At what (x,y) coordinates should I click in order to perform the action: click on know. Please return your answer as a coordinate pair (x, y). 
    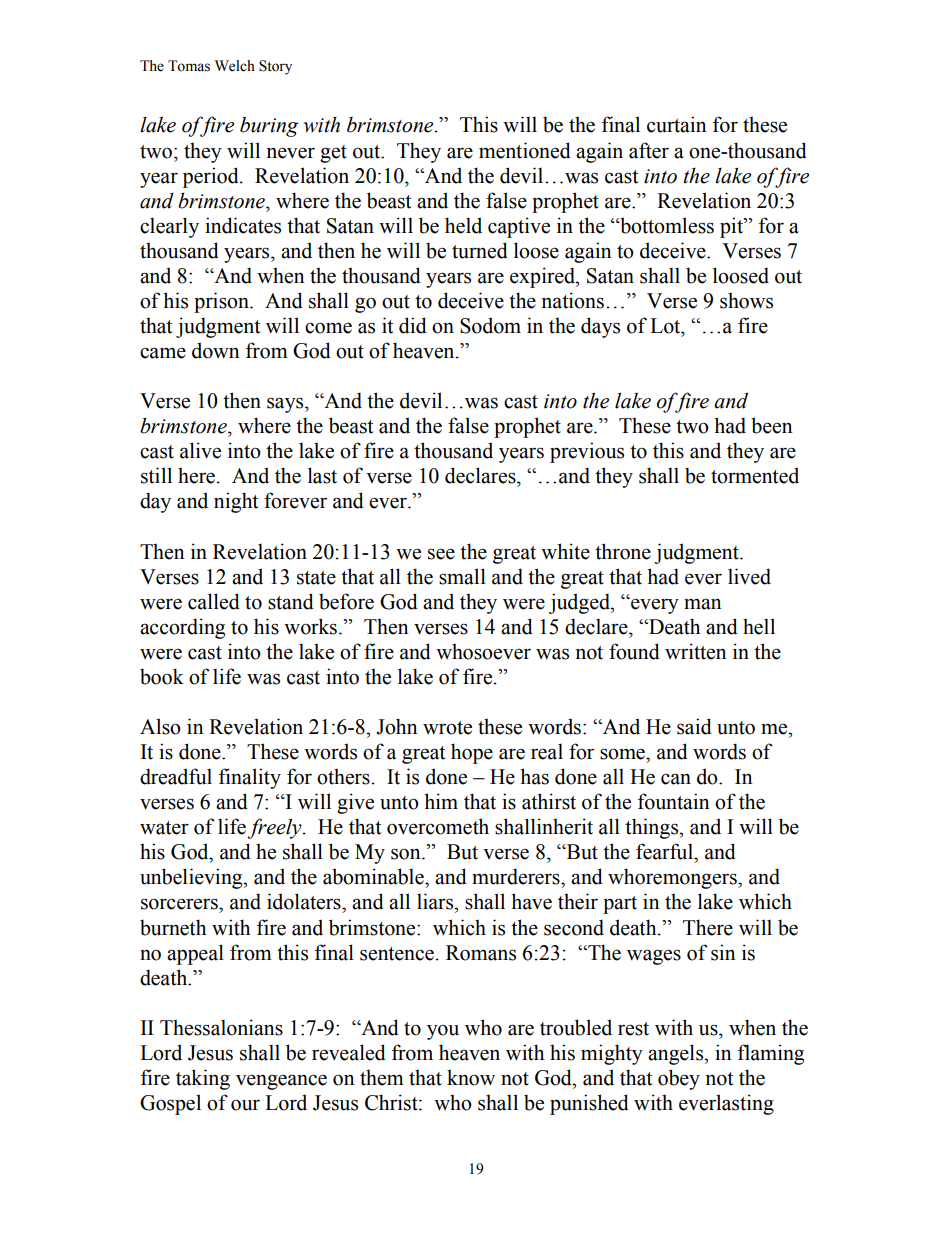
    Looking at the image, I should click on (471, 1077).
